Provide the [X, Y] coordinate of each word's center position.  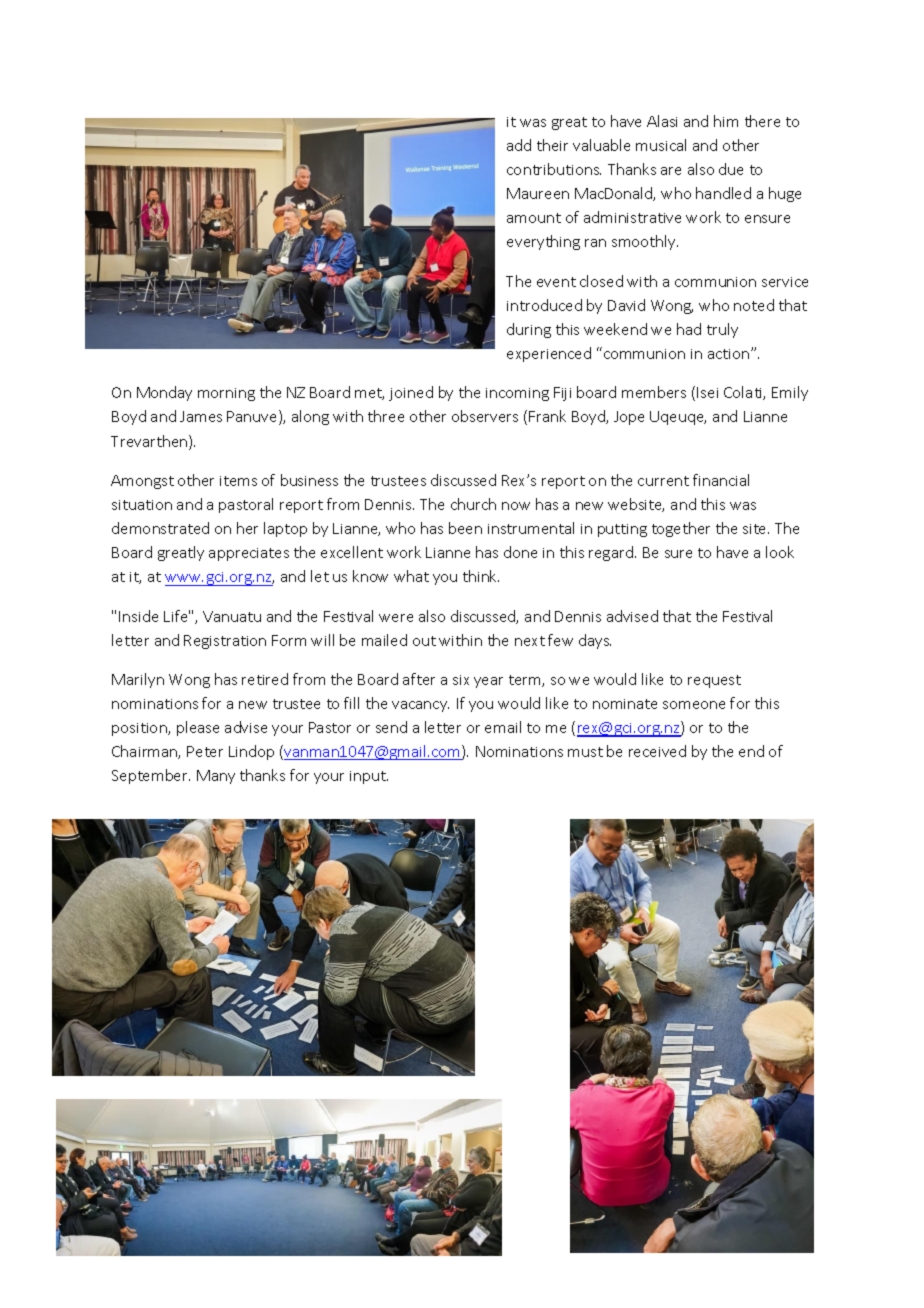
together [681, 529]
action [730, 354]
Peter [205, 751]
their [552, 145]
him [726, 121]
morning [226, 394]
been [465, 528]
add [519, 145]
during [529, 330]
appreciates [249, 554]
